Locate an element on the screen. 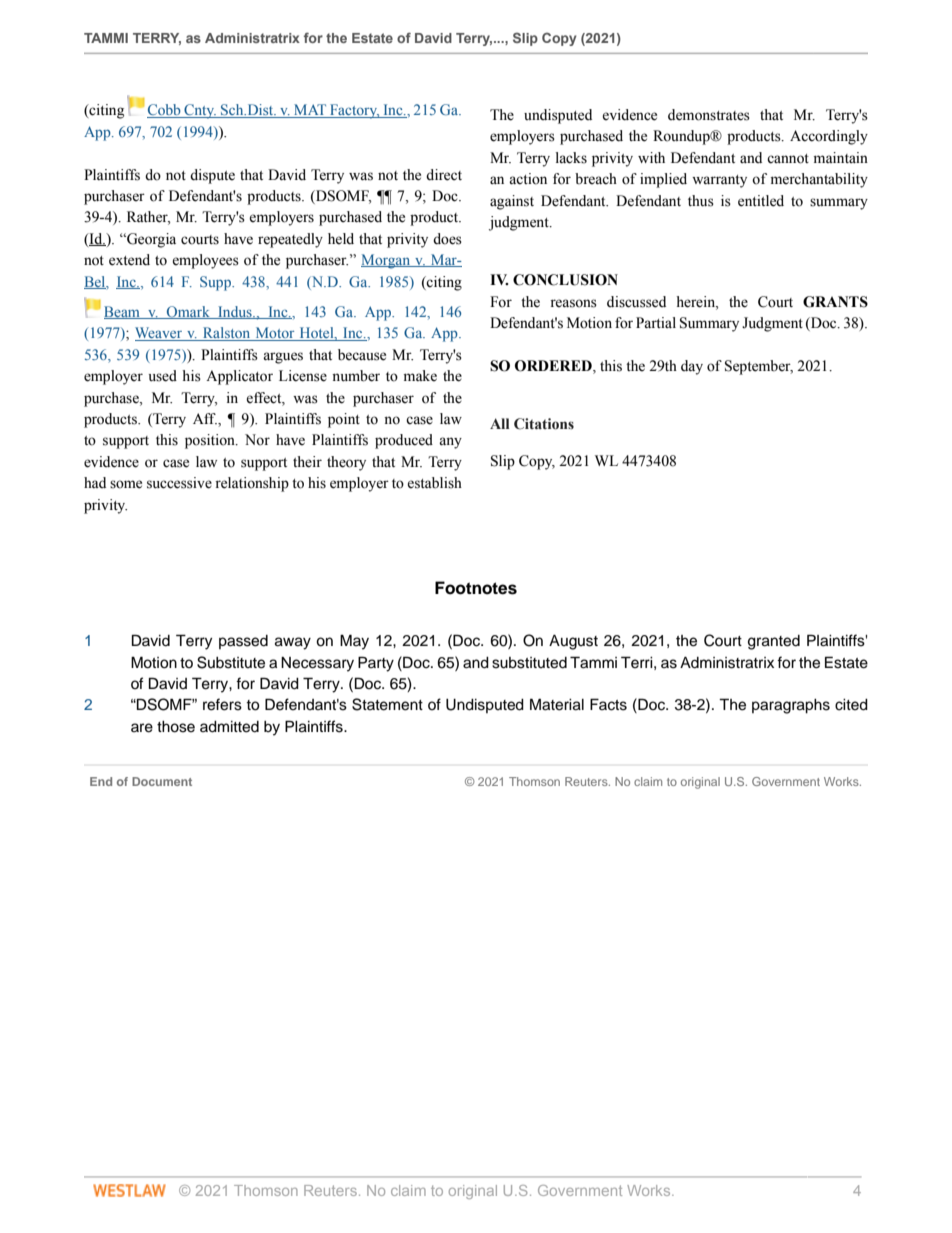 This screenshot has height=1233, width=952. granted is located at coordinates (774, 642).
